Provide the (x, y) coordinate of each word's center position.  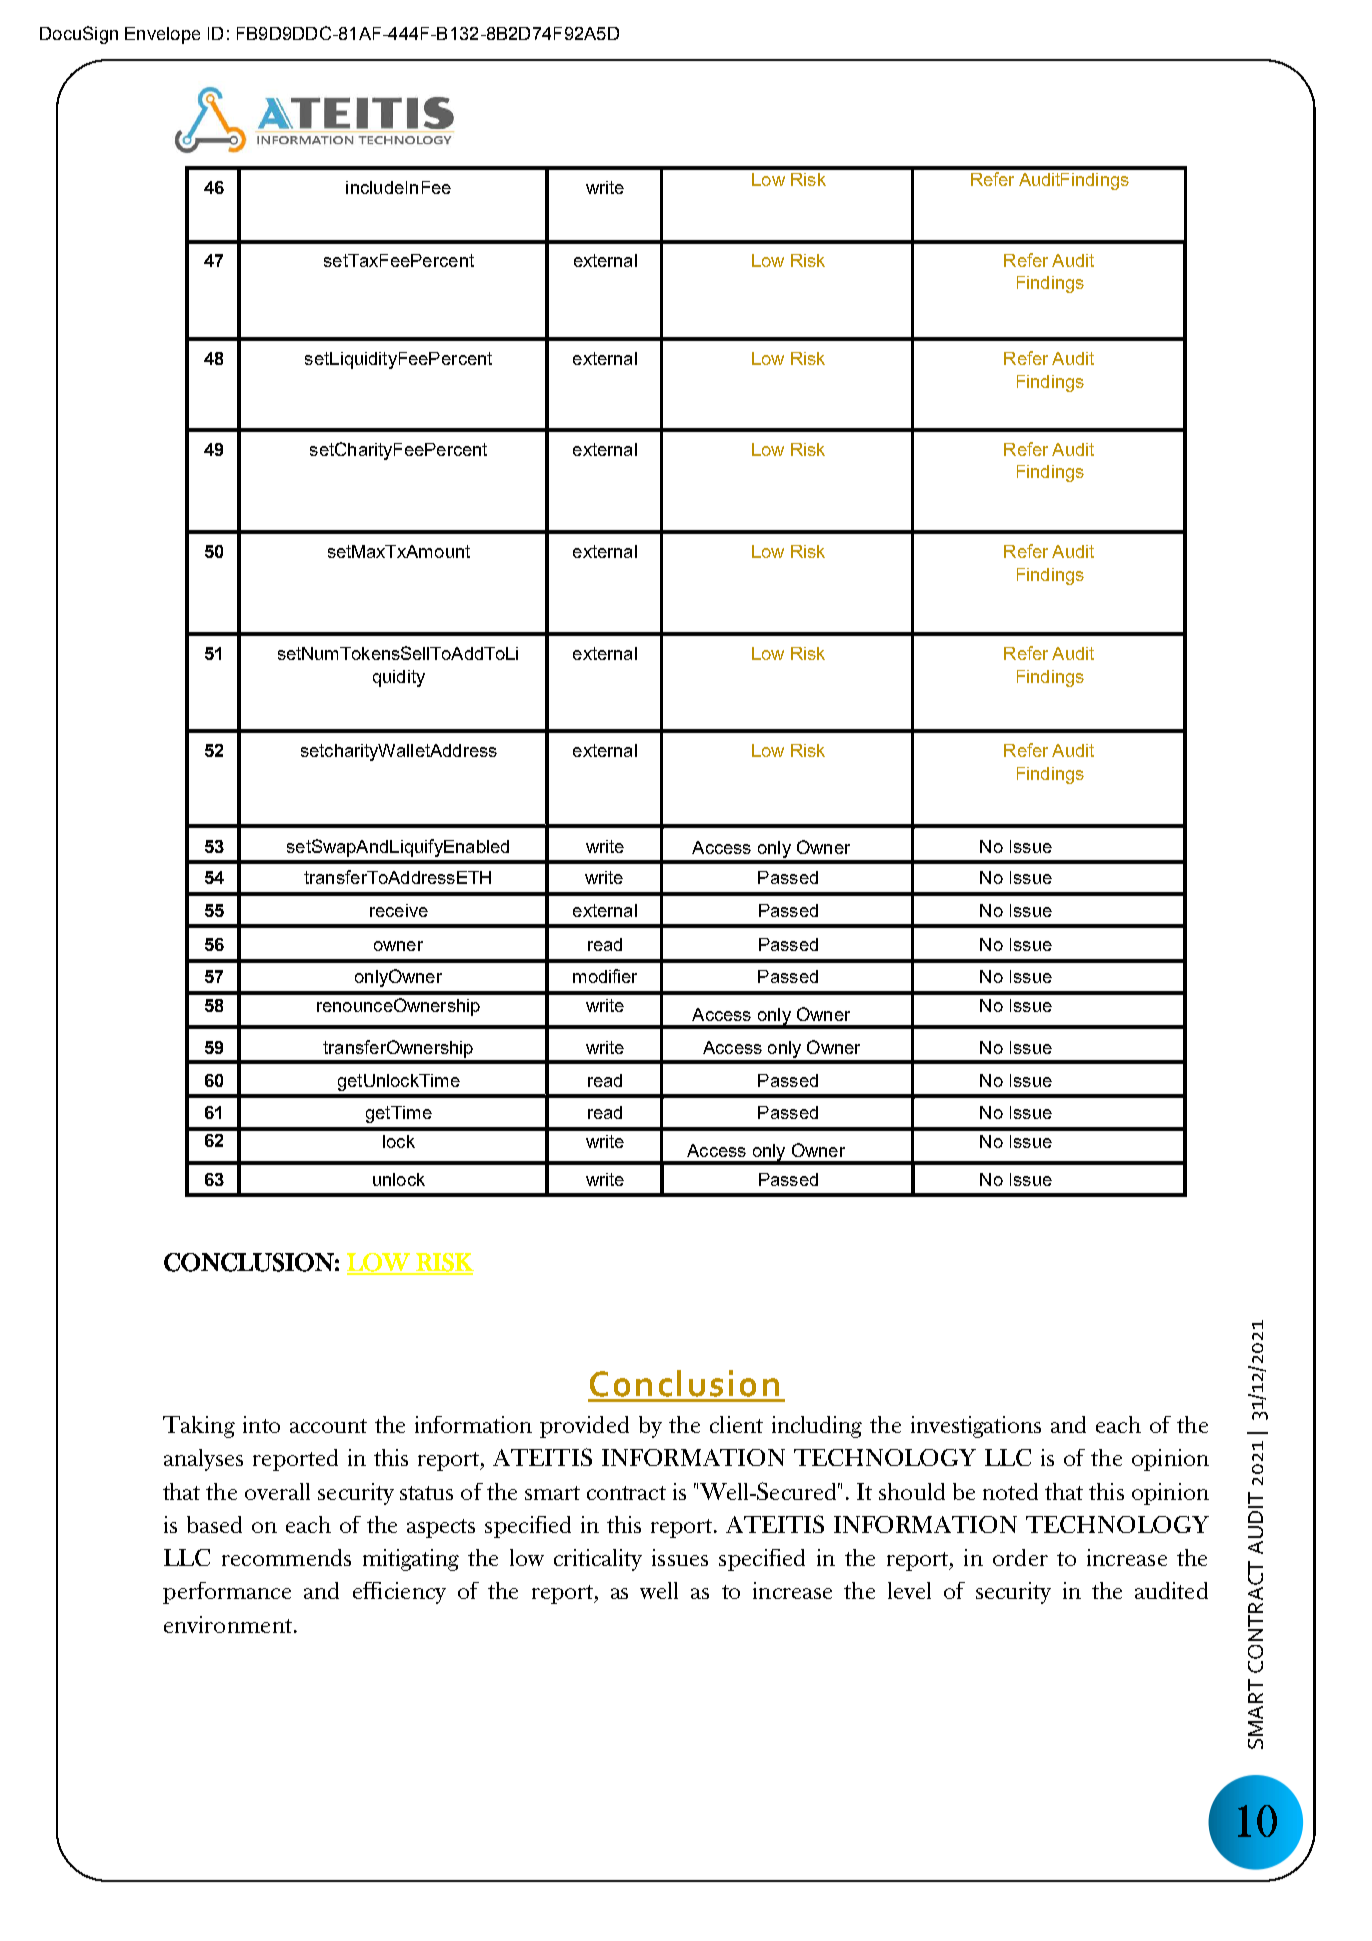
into (261, 1424)
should (912, 1491)
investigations (976, 1427)
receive (399, 910)
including (817, 1427)
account (328, 1426)
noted (1010, 1491)
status (426, 1493)
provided (584, 1427)
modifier (605, 976)
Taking (199, 1427)
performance (227, 1593)
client (736, 1424)
